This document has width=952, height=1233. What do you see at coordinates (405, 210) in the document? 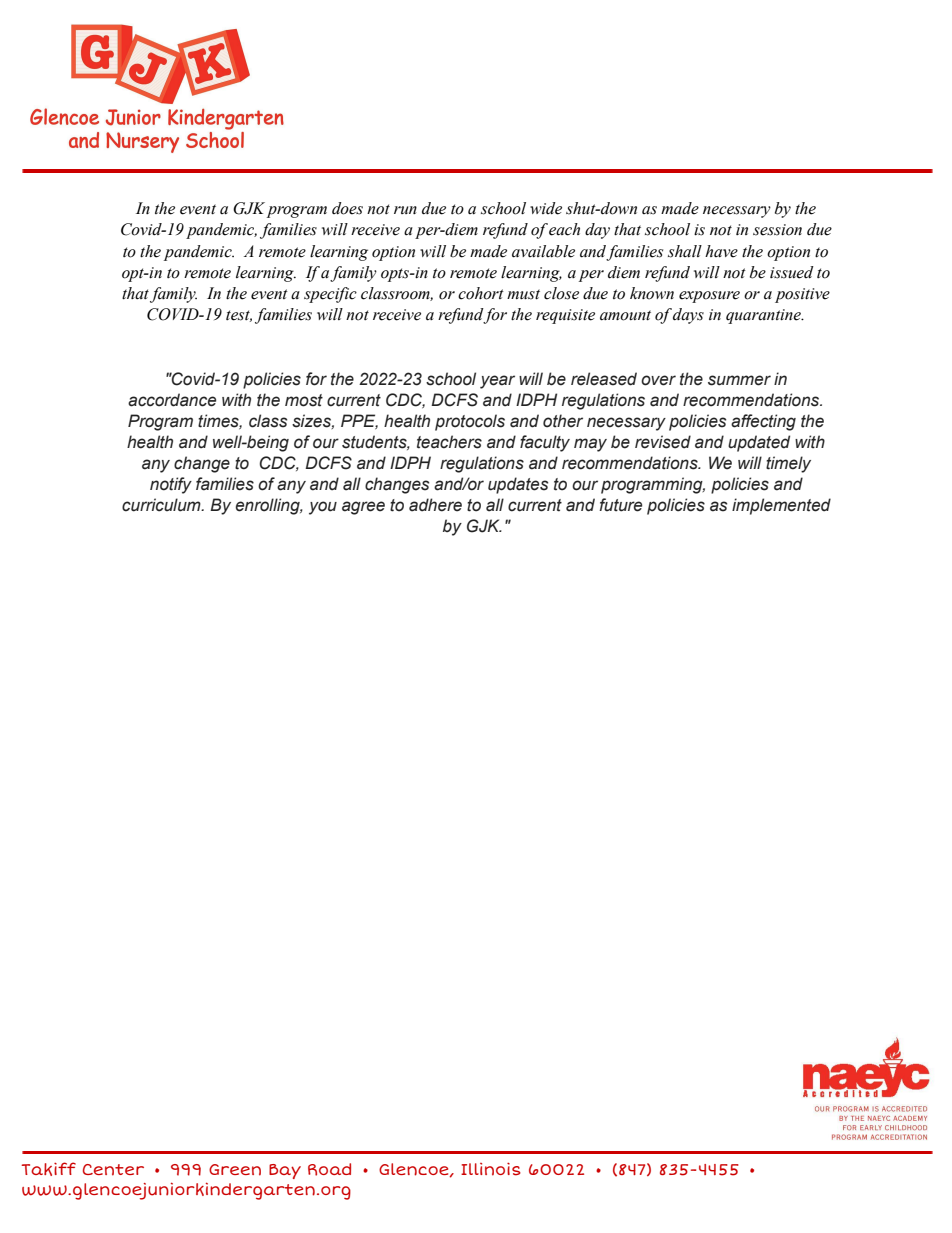
I see `run` at bounding box center [405, 210].
